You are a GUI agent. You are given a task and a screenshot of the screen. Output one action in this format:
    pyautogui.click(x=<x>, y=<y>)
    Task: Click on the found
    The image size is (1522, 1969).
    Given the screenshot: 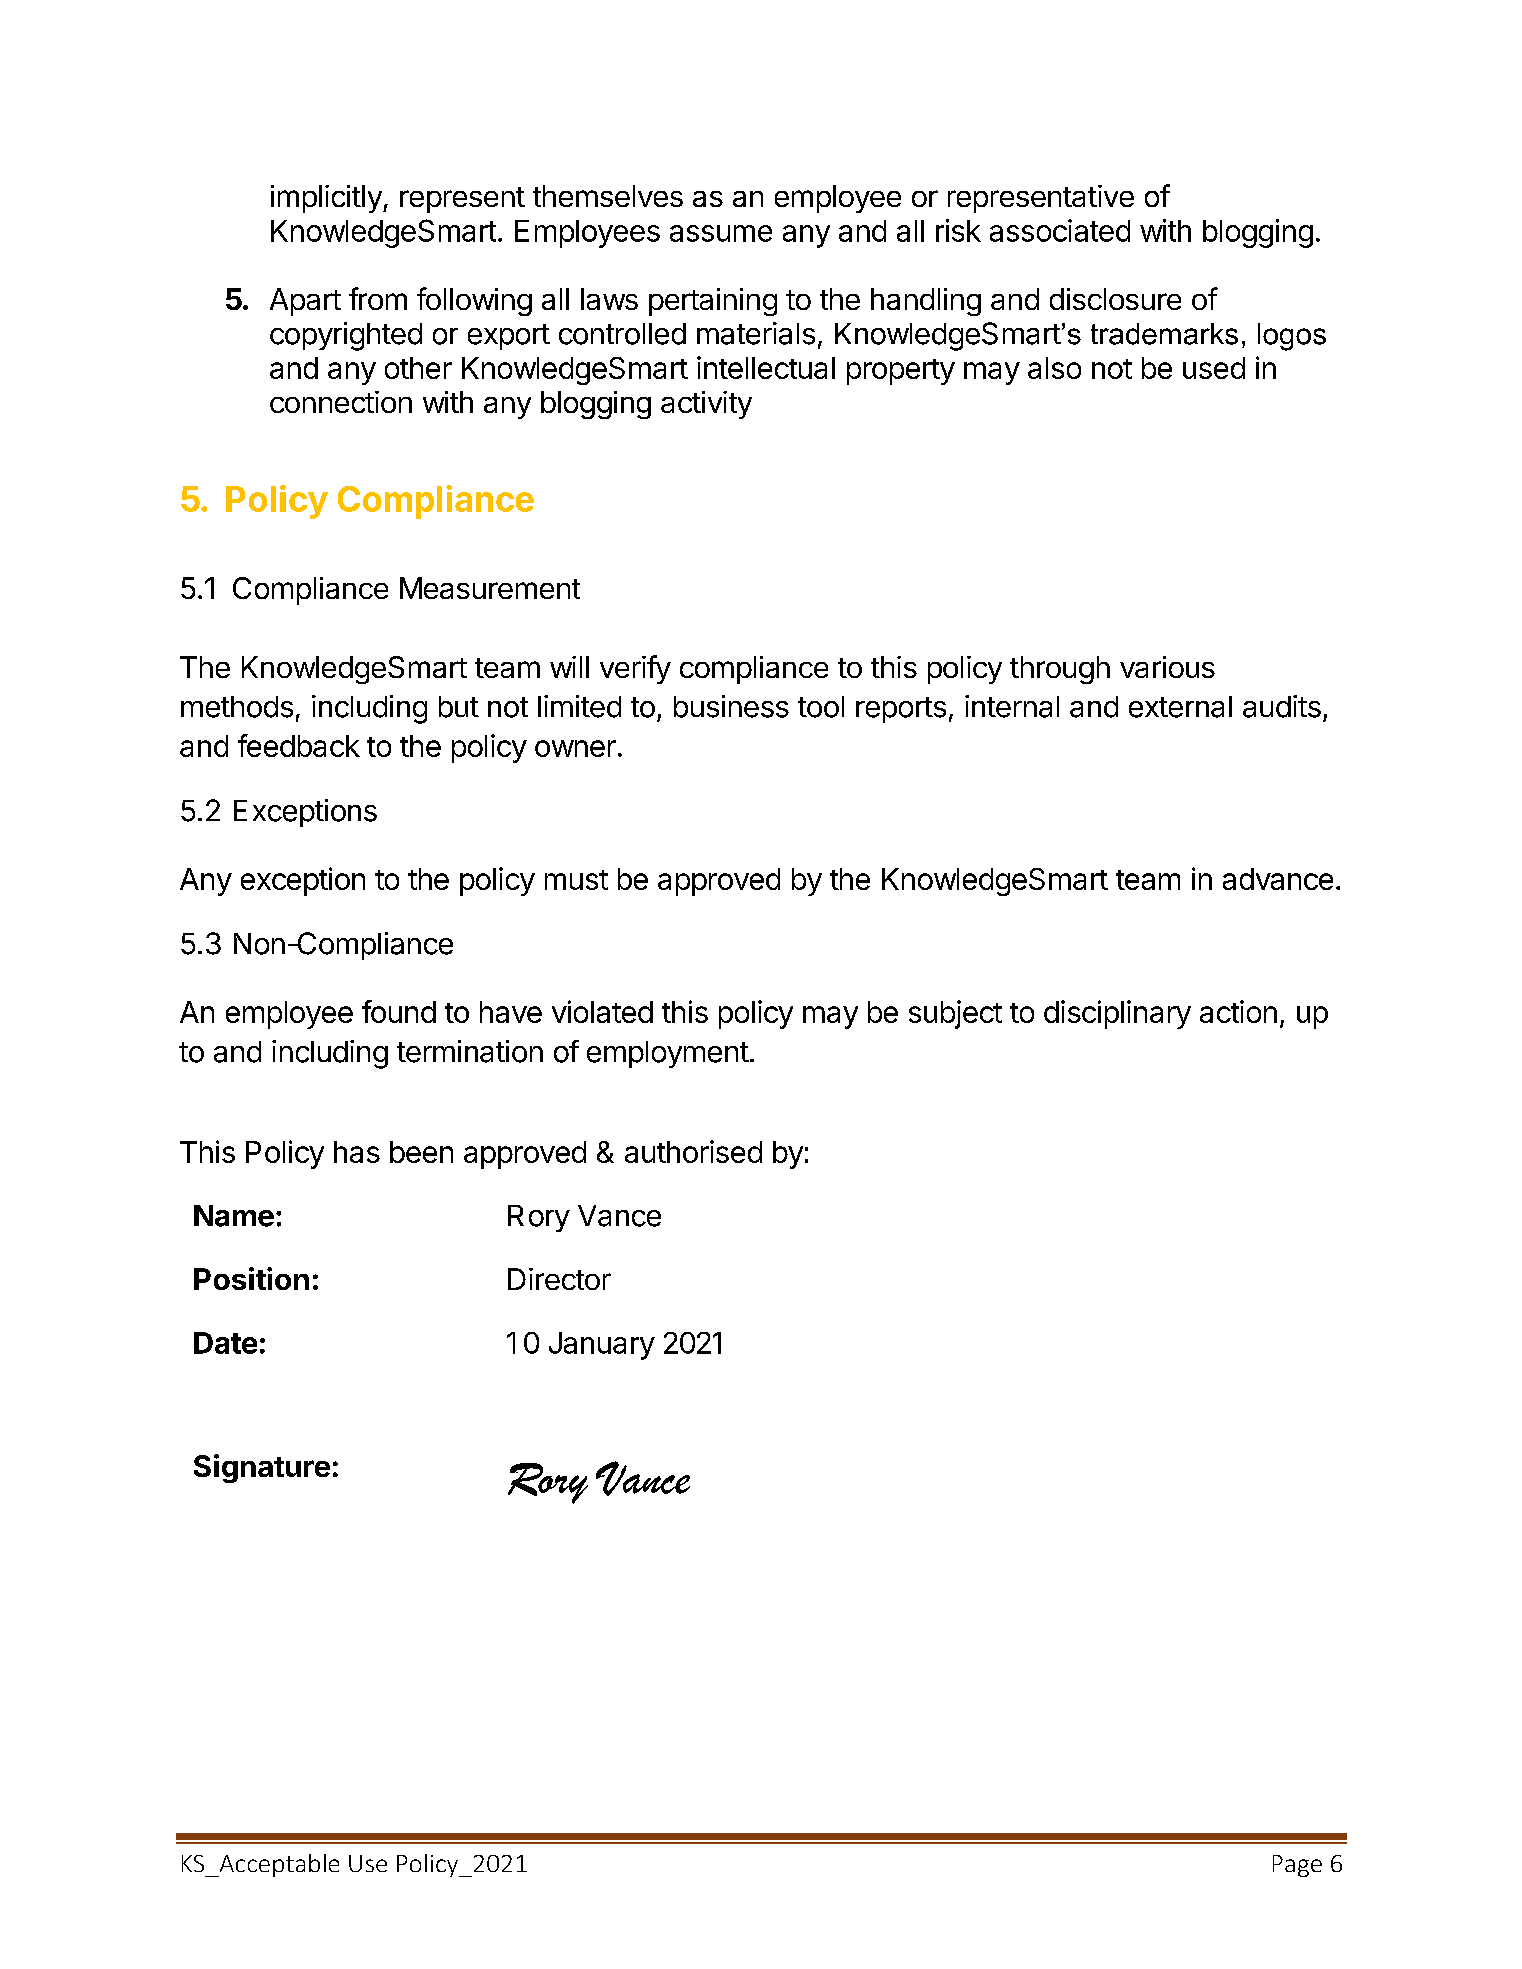 What is the action you would take?
    pyautogui.click(x=399, y=1011)
